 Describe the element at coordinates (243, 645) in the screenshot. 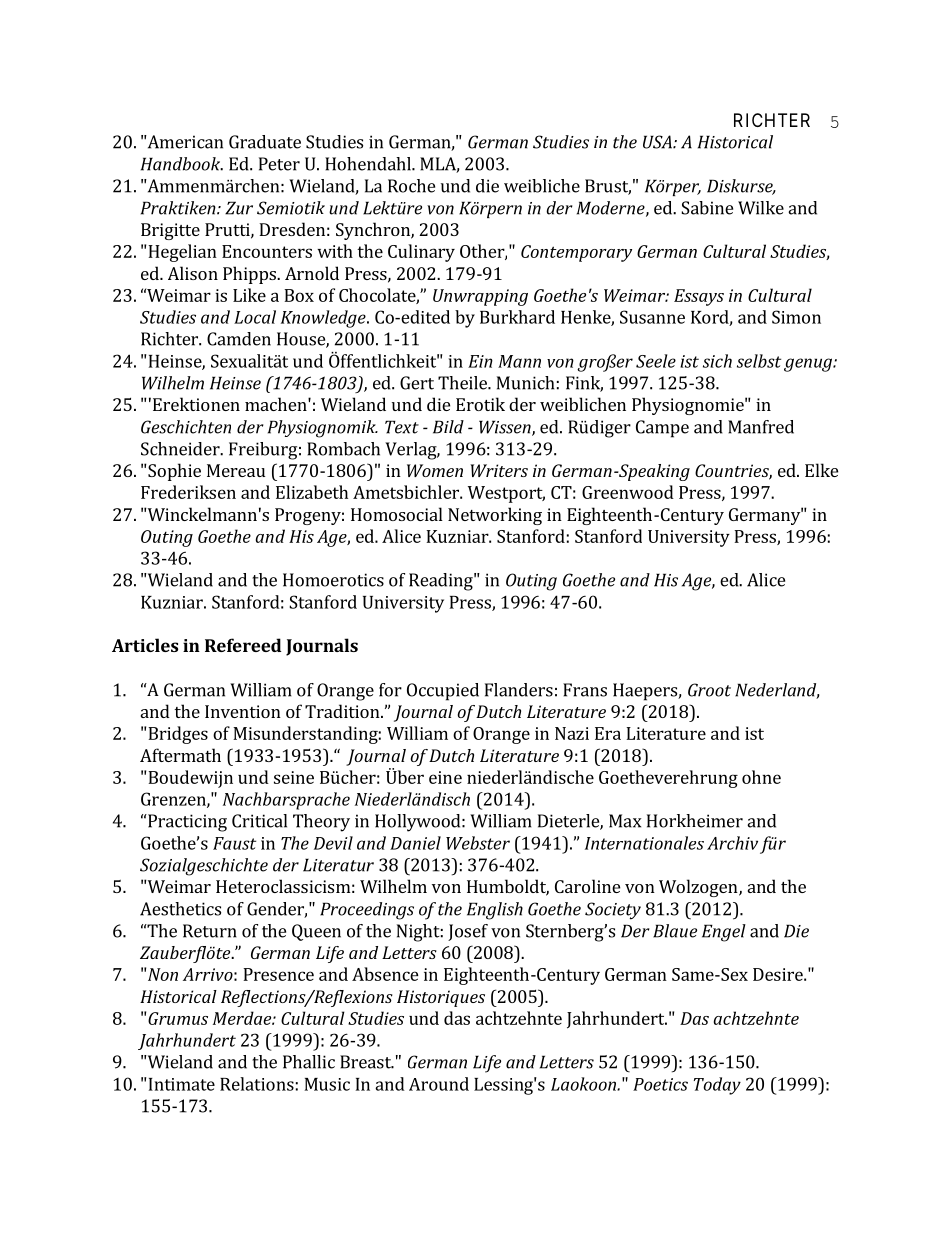

I see `Refereed` at that location.
